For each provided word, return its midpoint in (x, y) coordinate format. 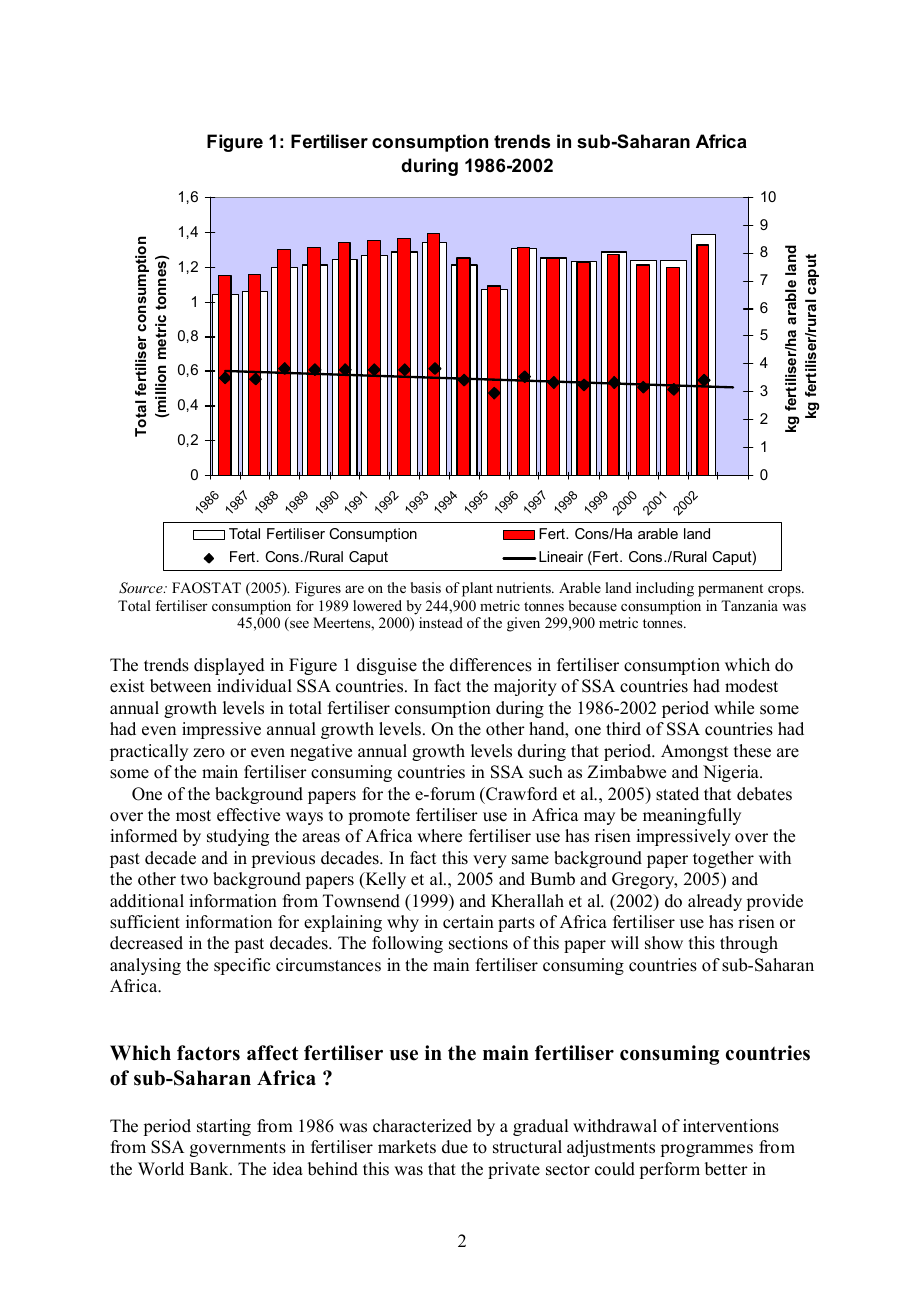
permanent (730, 590)
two (194, 880)
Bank (210, 1168)
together (723, 859)
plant (477, 589)
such (546, 772)
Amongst (694, 752)
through (749, 944)
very (490, 861)
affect (273, 1053)
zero (209, 753)
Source (142, 588)
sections (478, 943)
